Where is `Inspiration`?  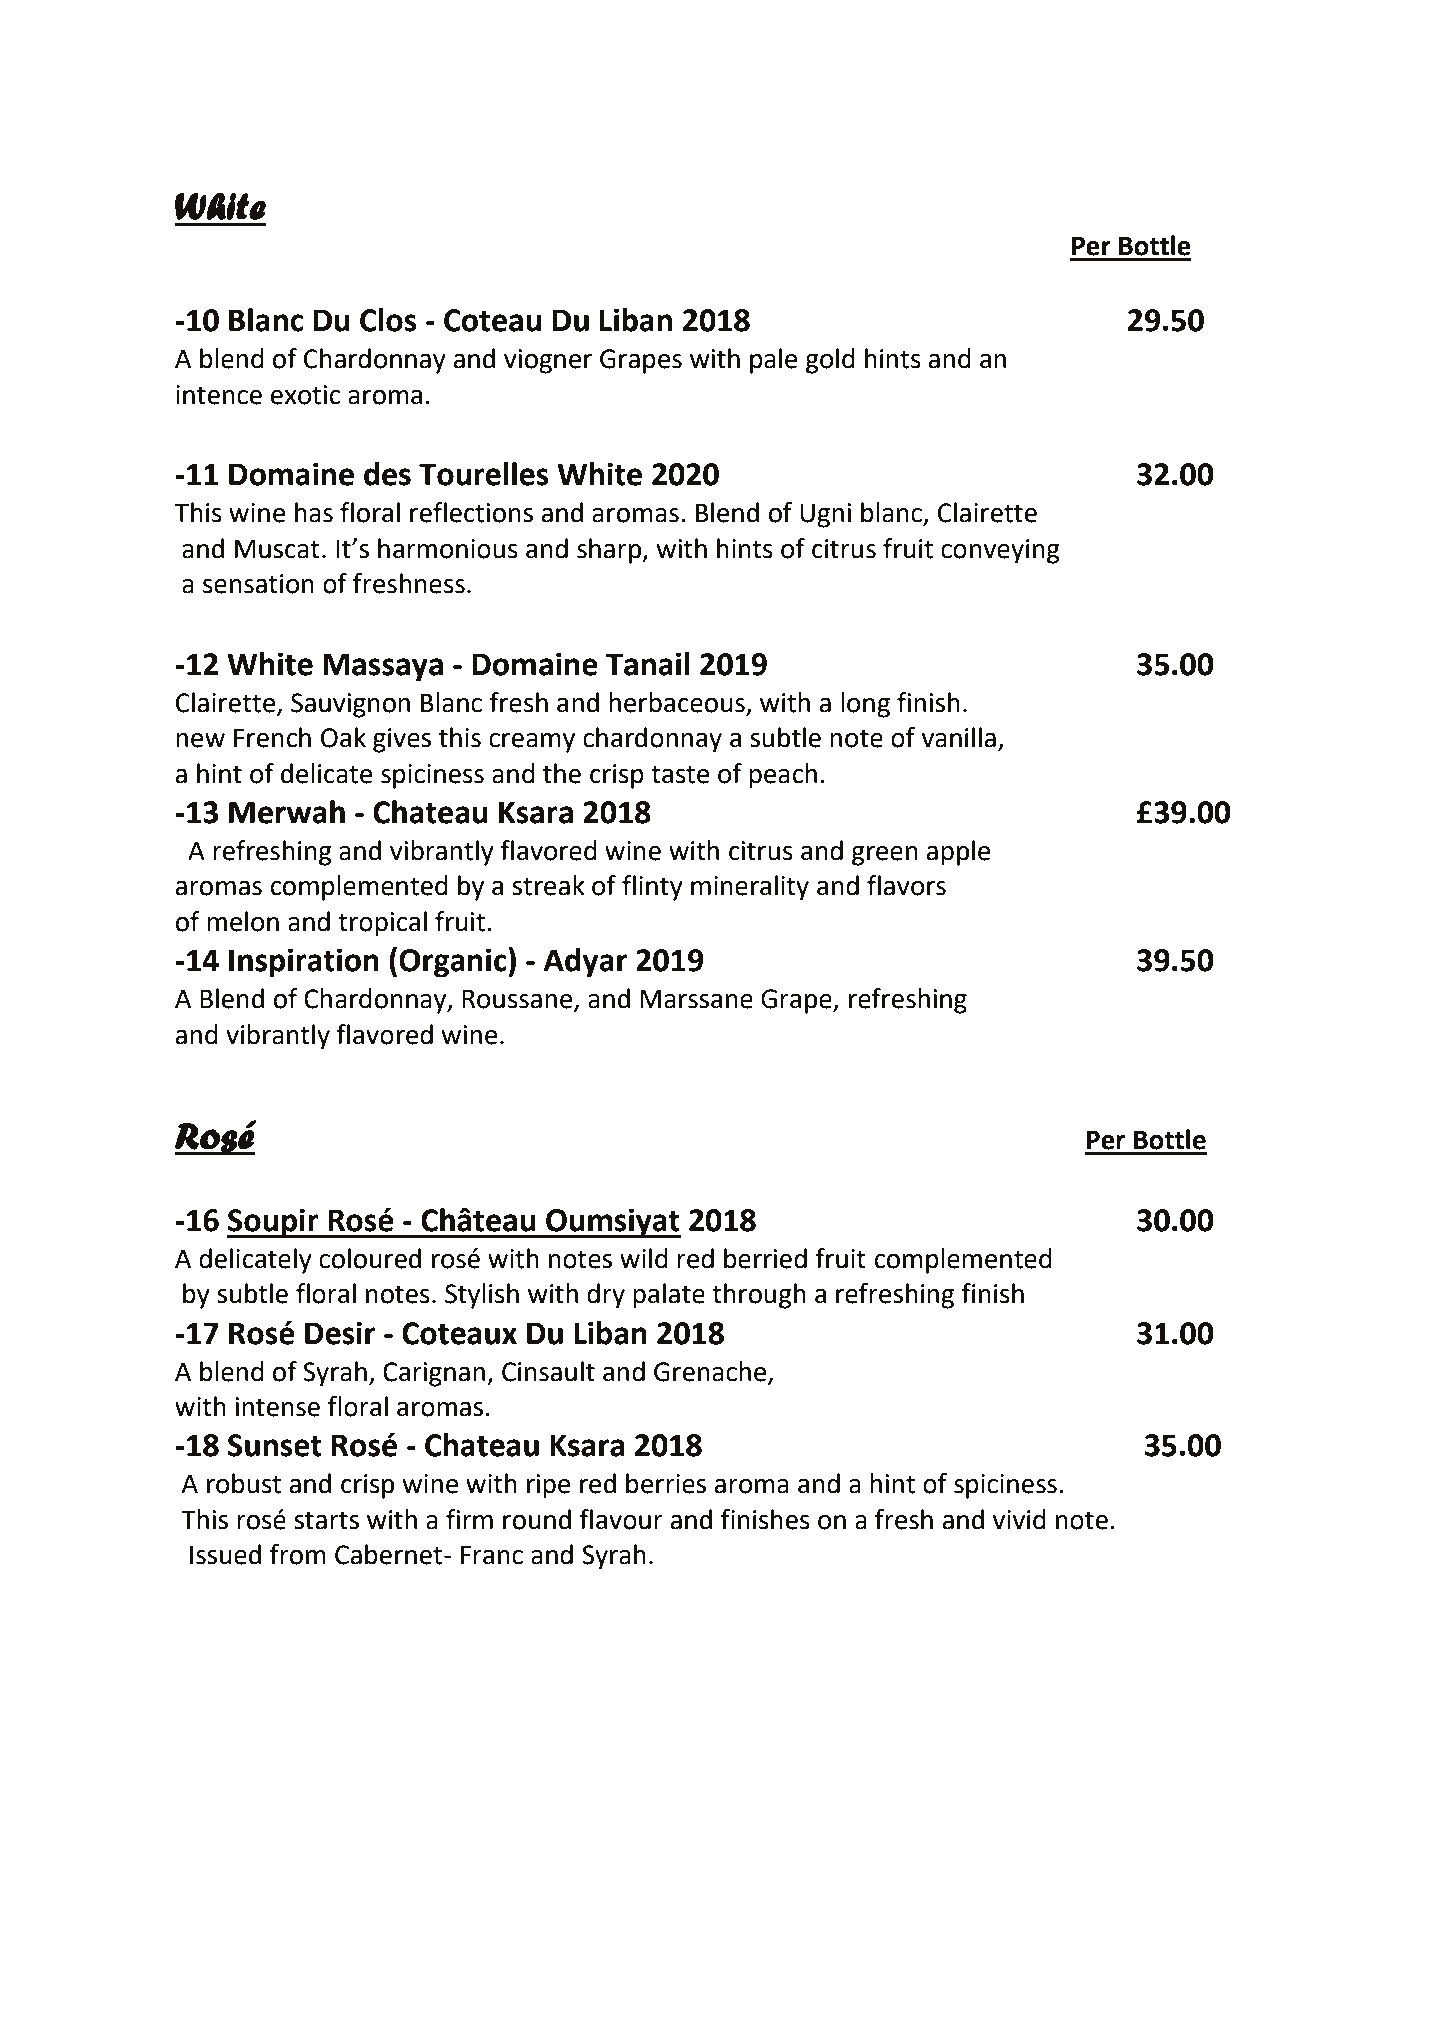
Inspiration is located at coordinates (304, 963).
